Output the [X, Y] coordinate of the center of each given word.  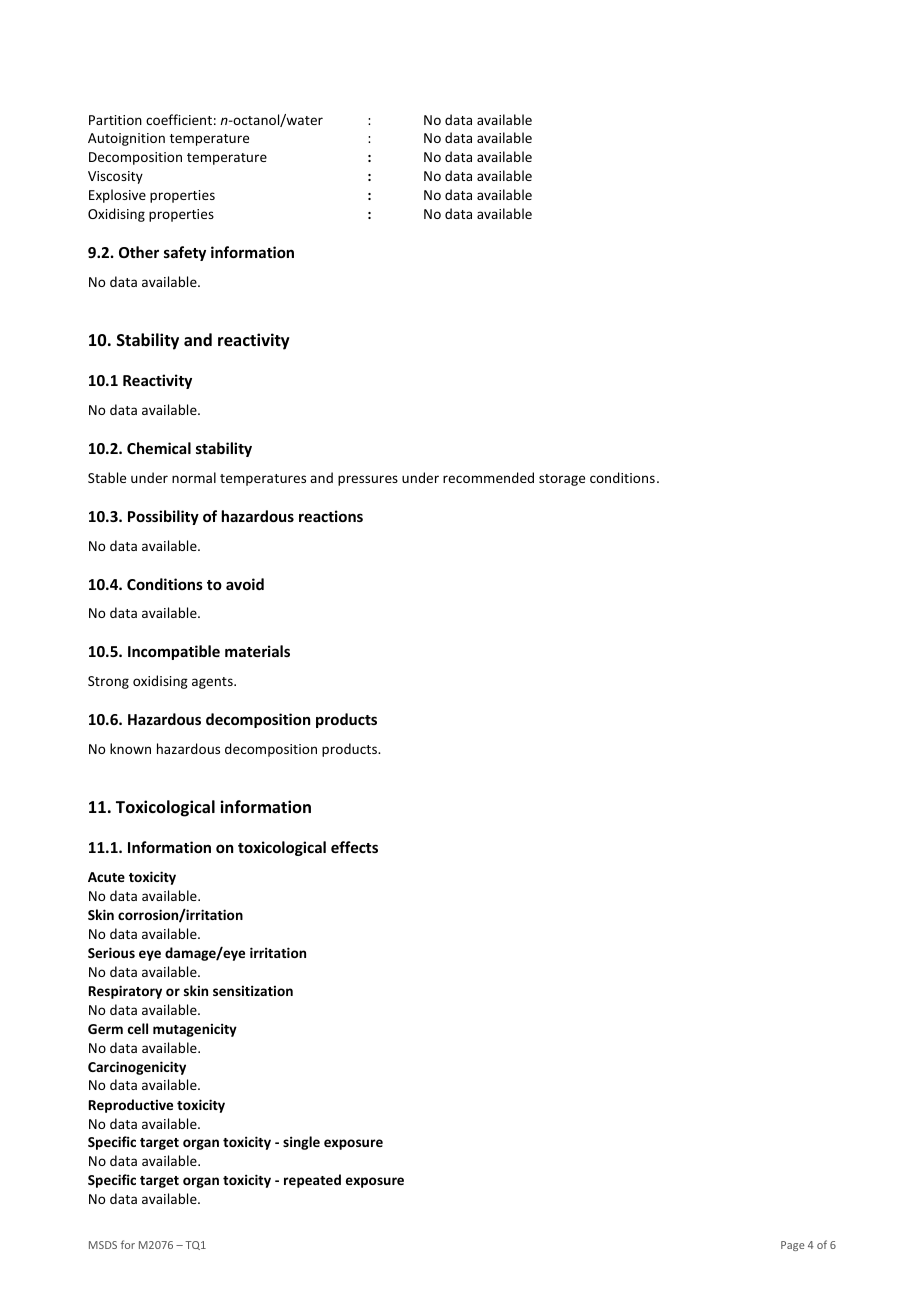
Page [793, 1246]
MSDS [103, 1245]
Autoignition [126, 139]
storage [562, 480]
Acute [106, 877]
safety [185, 253]
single [301, 1143]
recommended [488, 477]
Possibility [163, 517]
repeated [312, 1181]
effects [354, 847]
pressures [368, 480]
